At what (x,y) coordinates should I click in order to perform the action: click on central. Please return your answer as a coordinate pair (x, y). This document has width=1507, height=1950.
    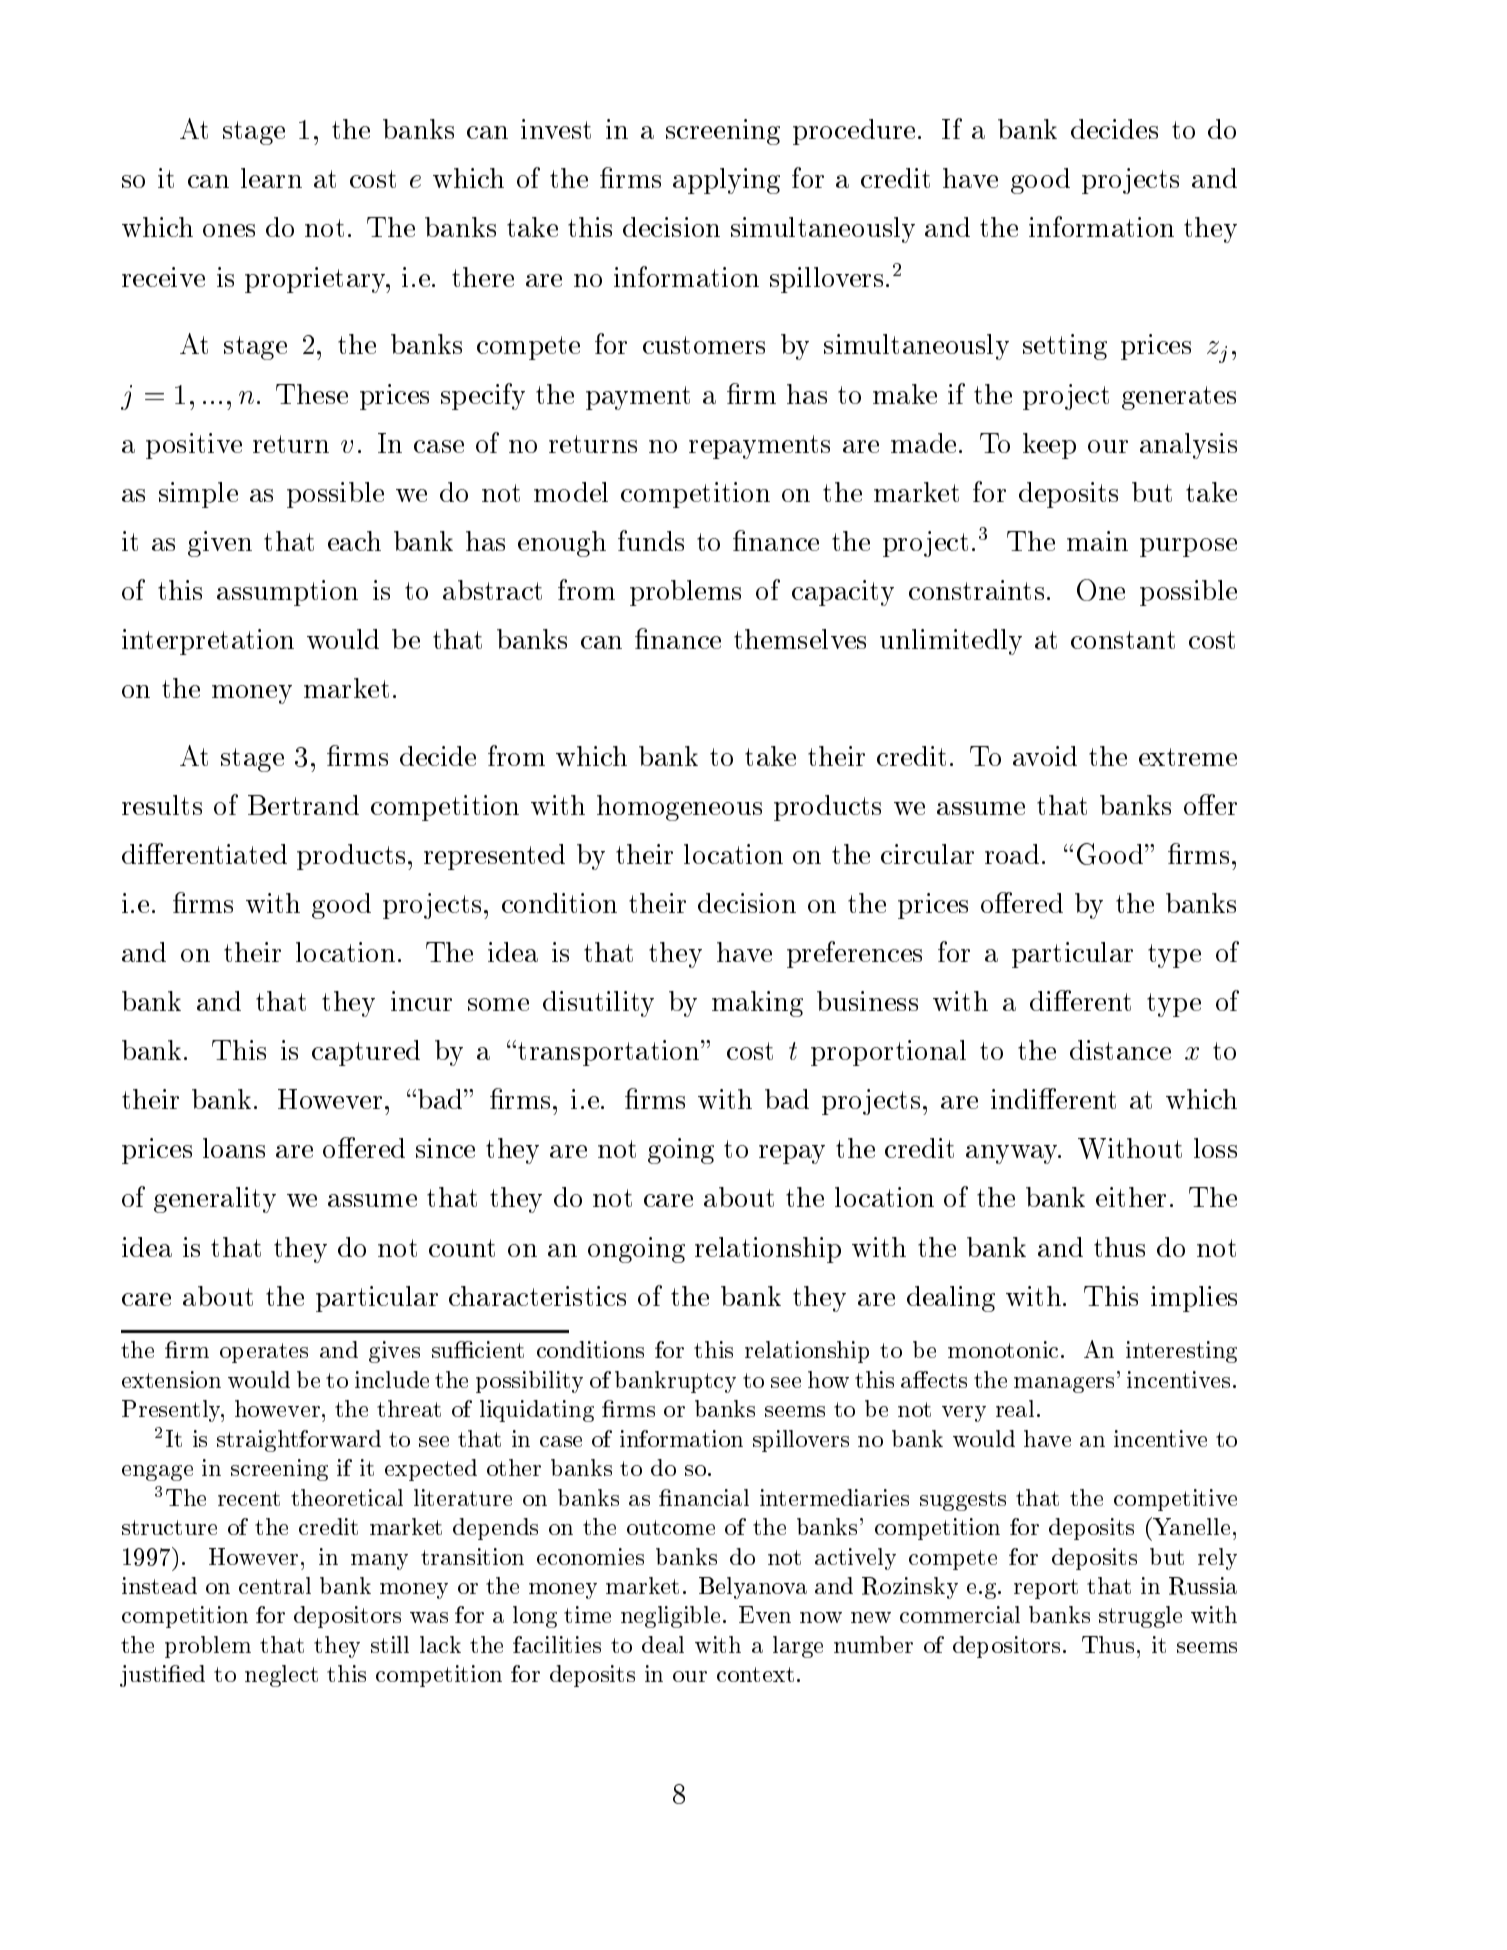
    Looking at the image, I should click on (275, 1585).
